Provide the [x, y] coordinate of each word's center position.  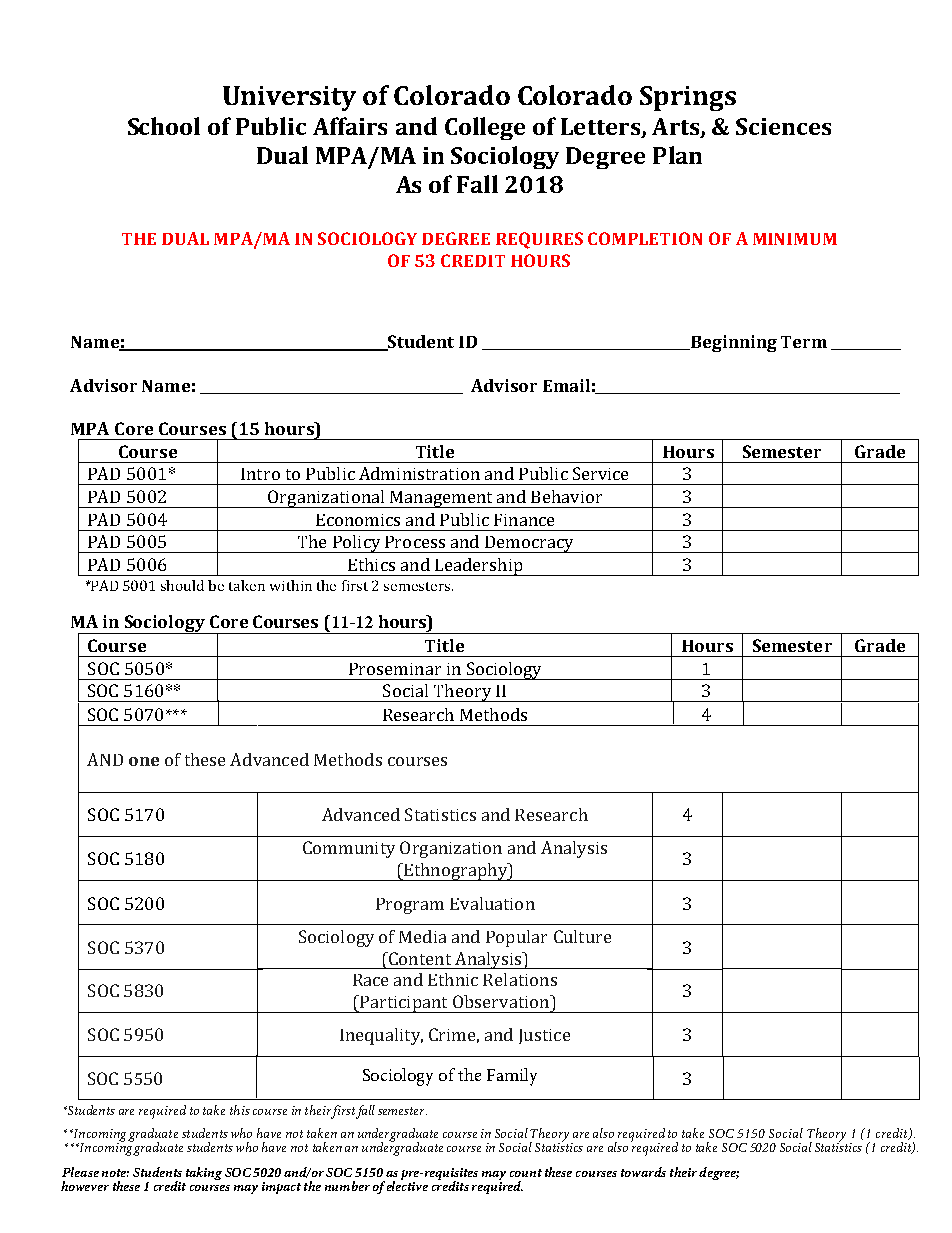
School [164, 126]
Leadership [479, 567]
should [182, 585]
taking [204, 1173]
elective [407, 1185]
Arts [677, 127]
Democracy [529, 544]
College [485, 128]
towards [643, 1172]
